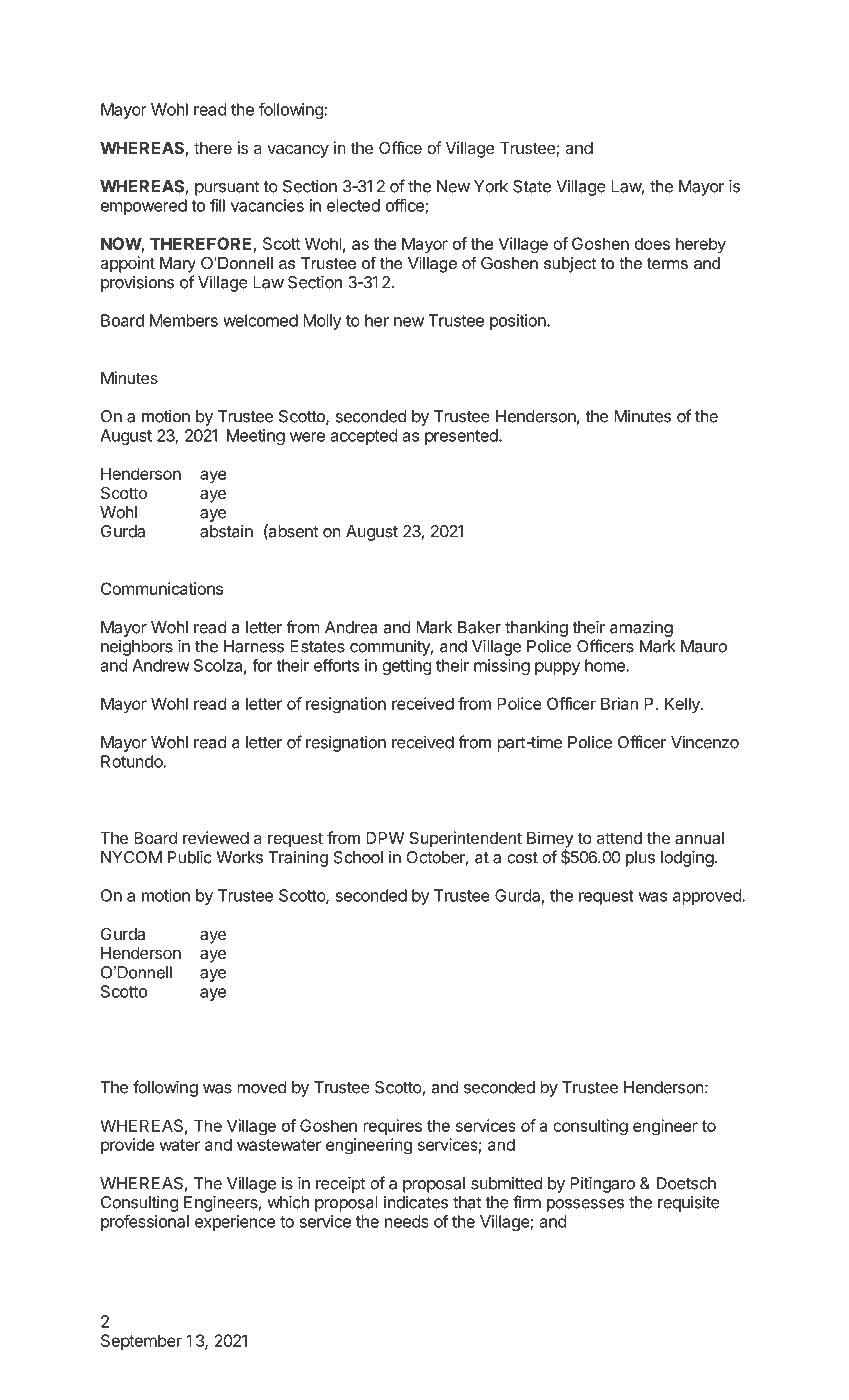 The width and height of the screenshot is (849, 1400). Describe the element at coordinates (462, 437) in the screenshot. I see `presented` at that location.
